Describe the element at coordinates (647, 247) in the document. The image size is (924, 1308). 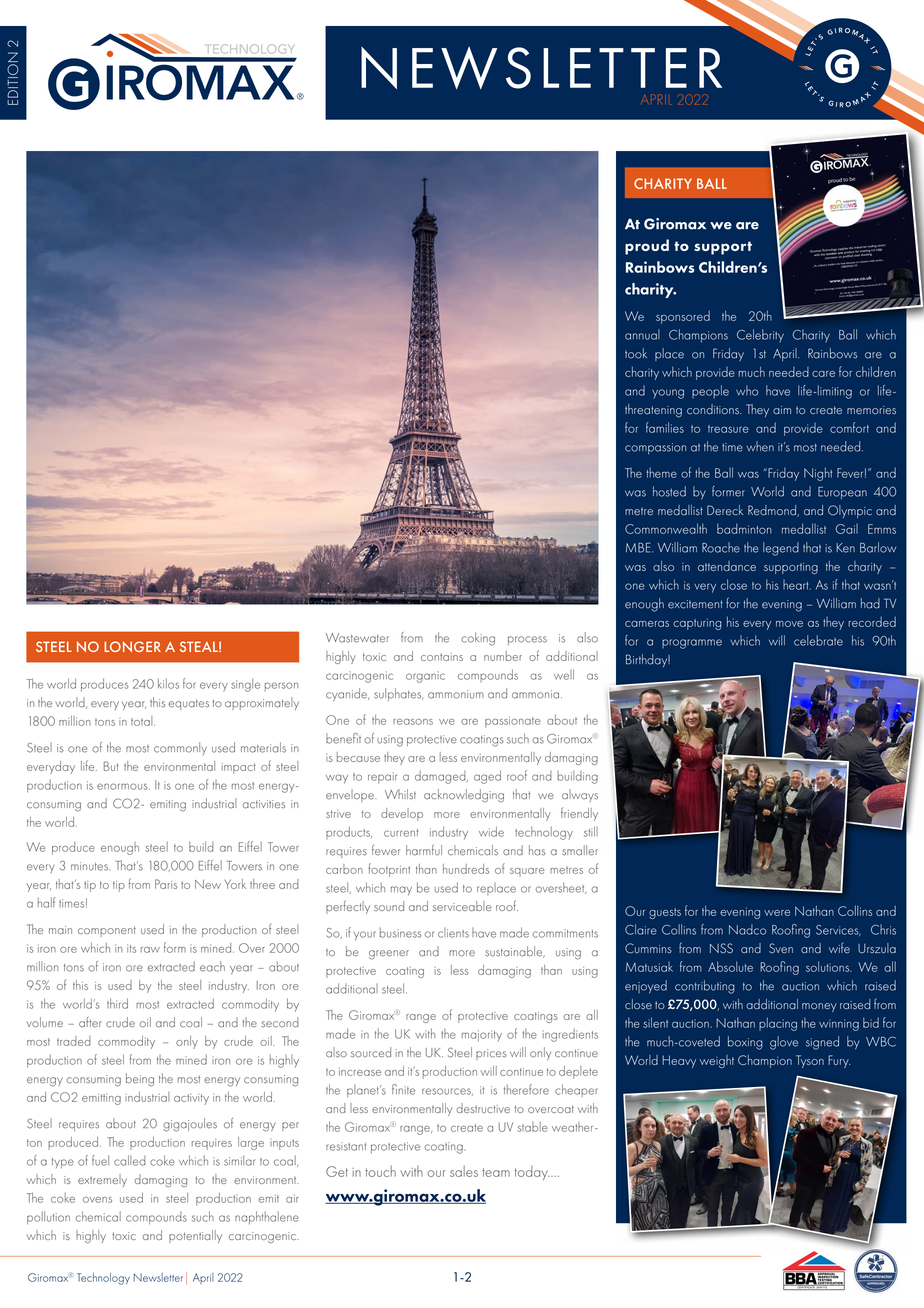
I see `proud` at that location.
